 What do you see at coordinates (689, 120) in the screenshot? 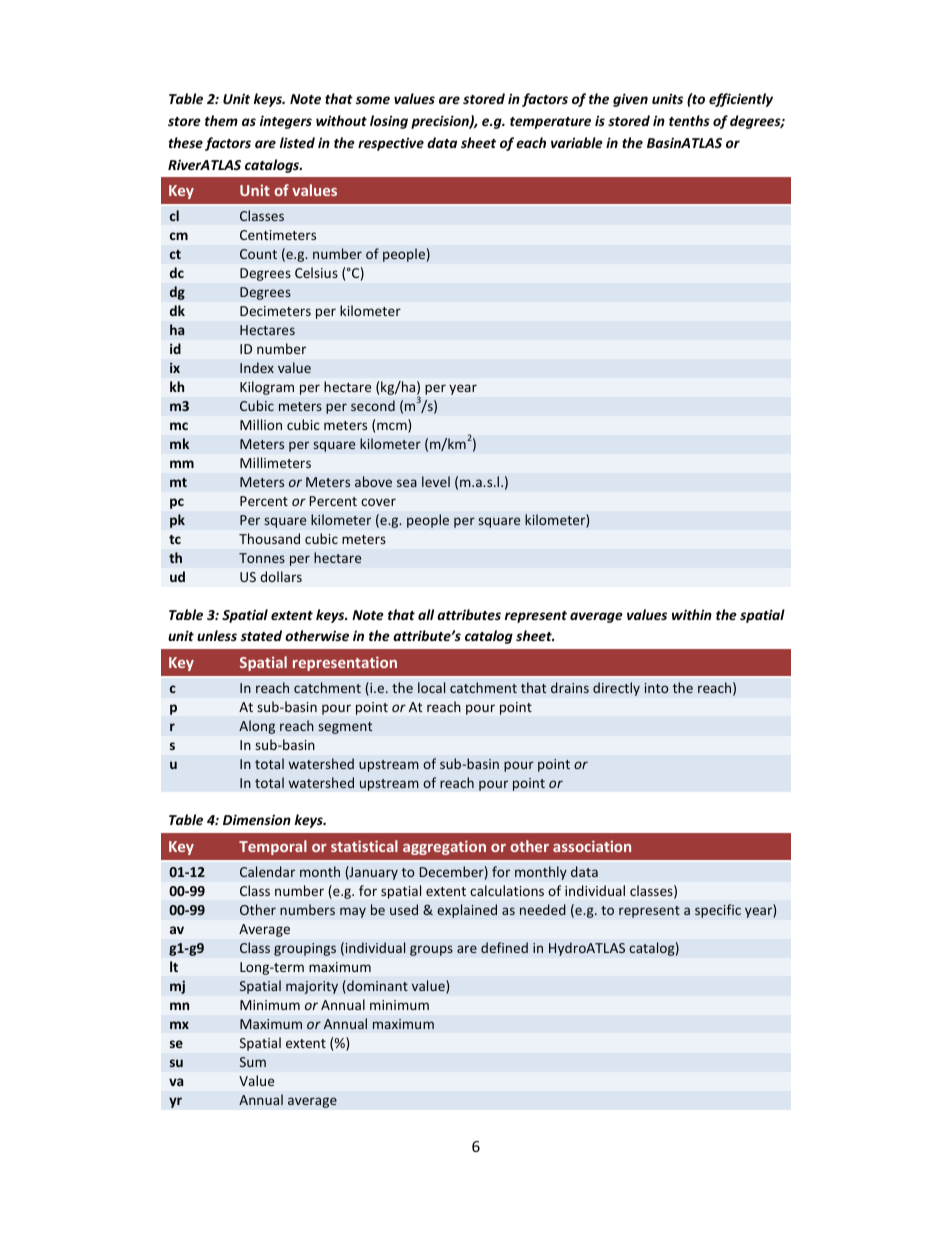
I see `tenths` at bounding box center [689, 120].
